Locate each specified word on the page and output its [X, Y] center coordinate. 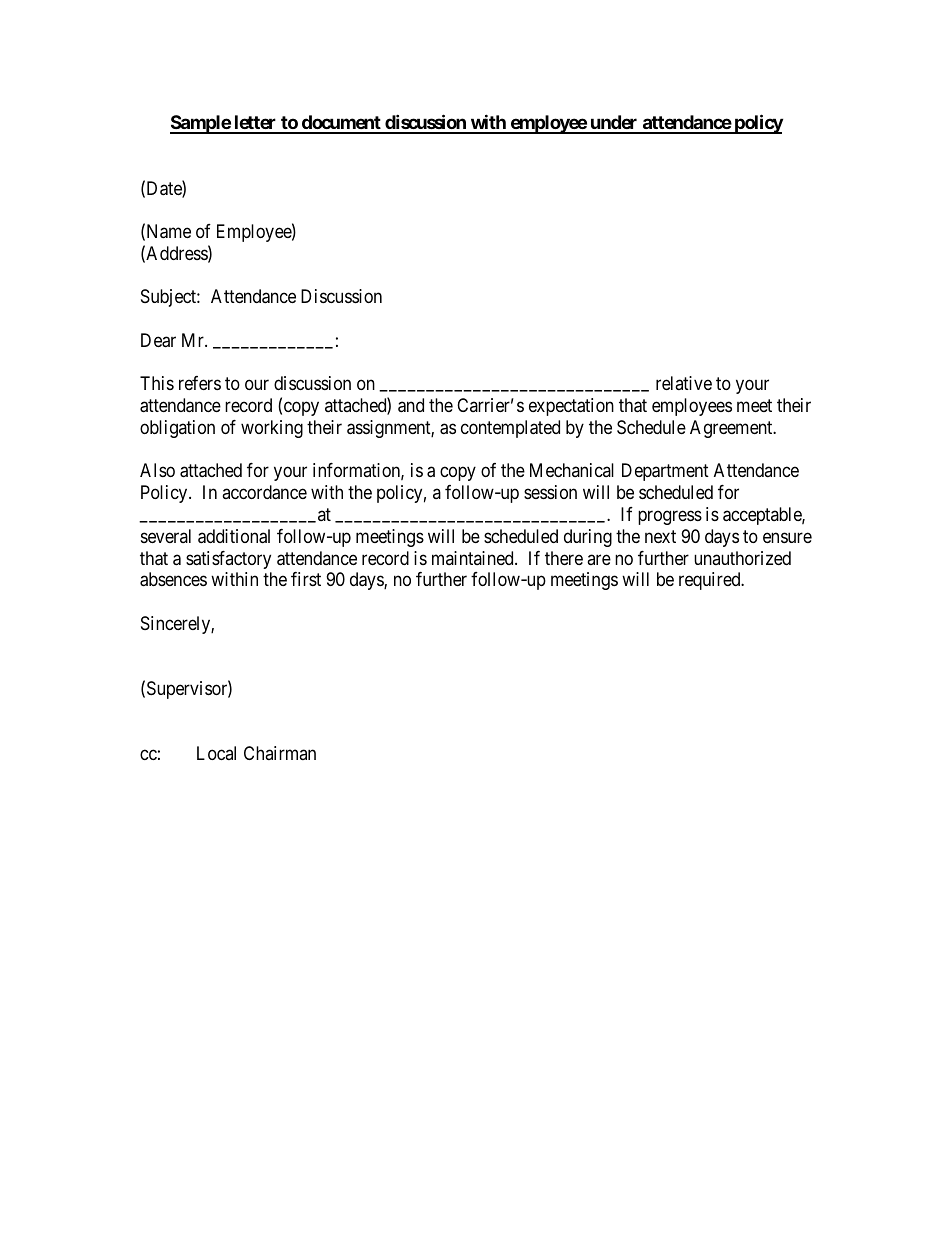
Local [216, 753]
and [411, 405]
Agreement [732, 429]
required [711, 581]
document [341, 124]
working [272, 429]
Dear [158, 340]
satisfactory [228, 560]
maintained [474, 558]
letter [255, 124]
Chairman [280, 753]
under [614, 124]
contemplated [510, 429]
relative [684, 383]
